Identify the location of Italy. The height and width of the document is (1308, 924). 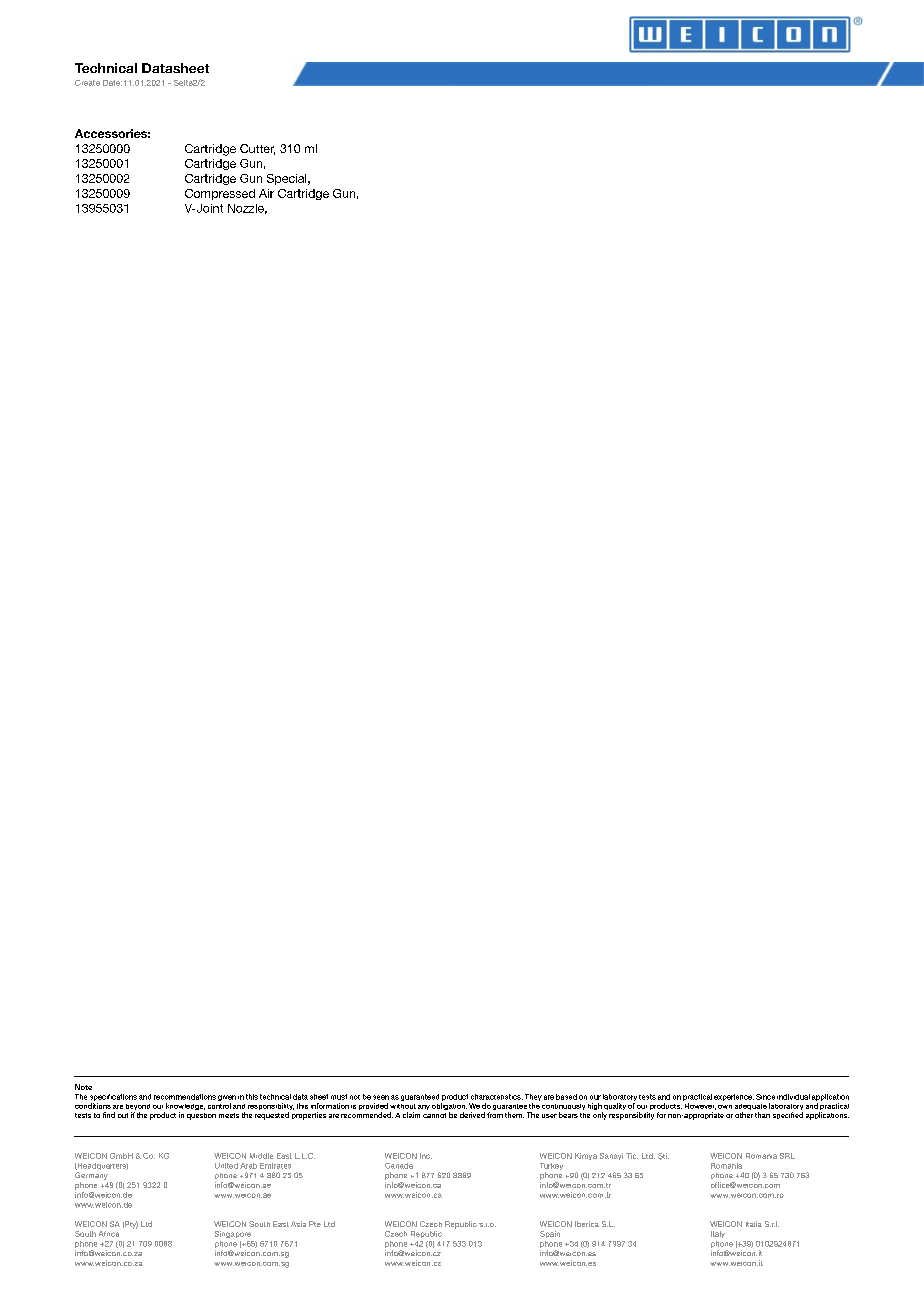
(718, 1234).
